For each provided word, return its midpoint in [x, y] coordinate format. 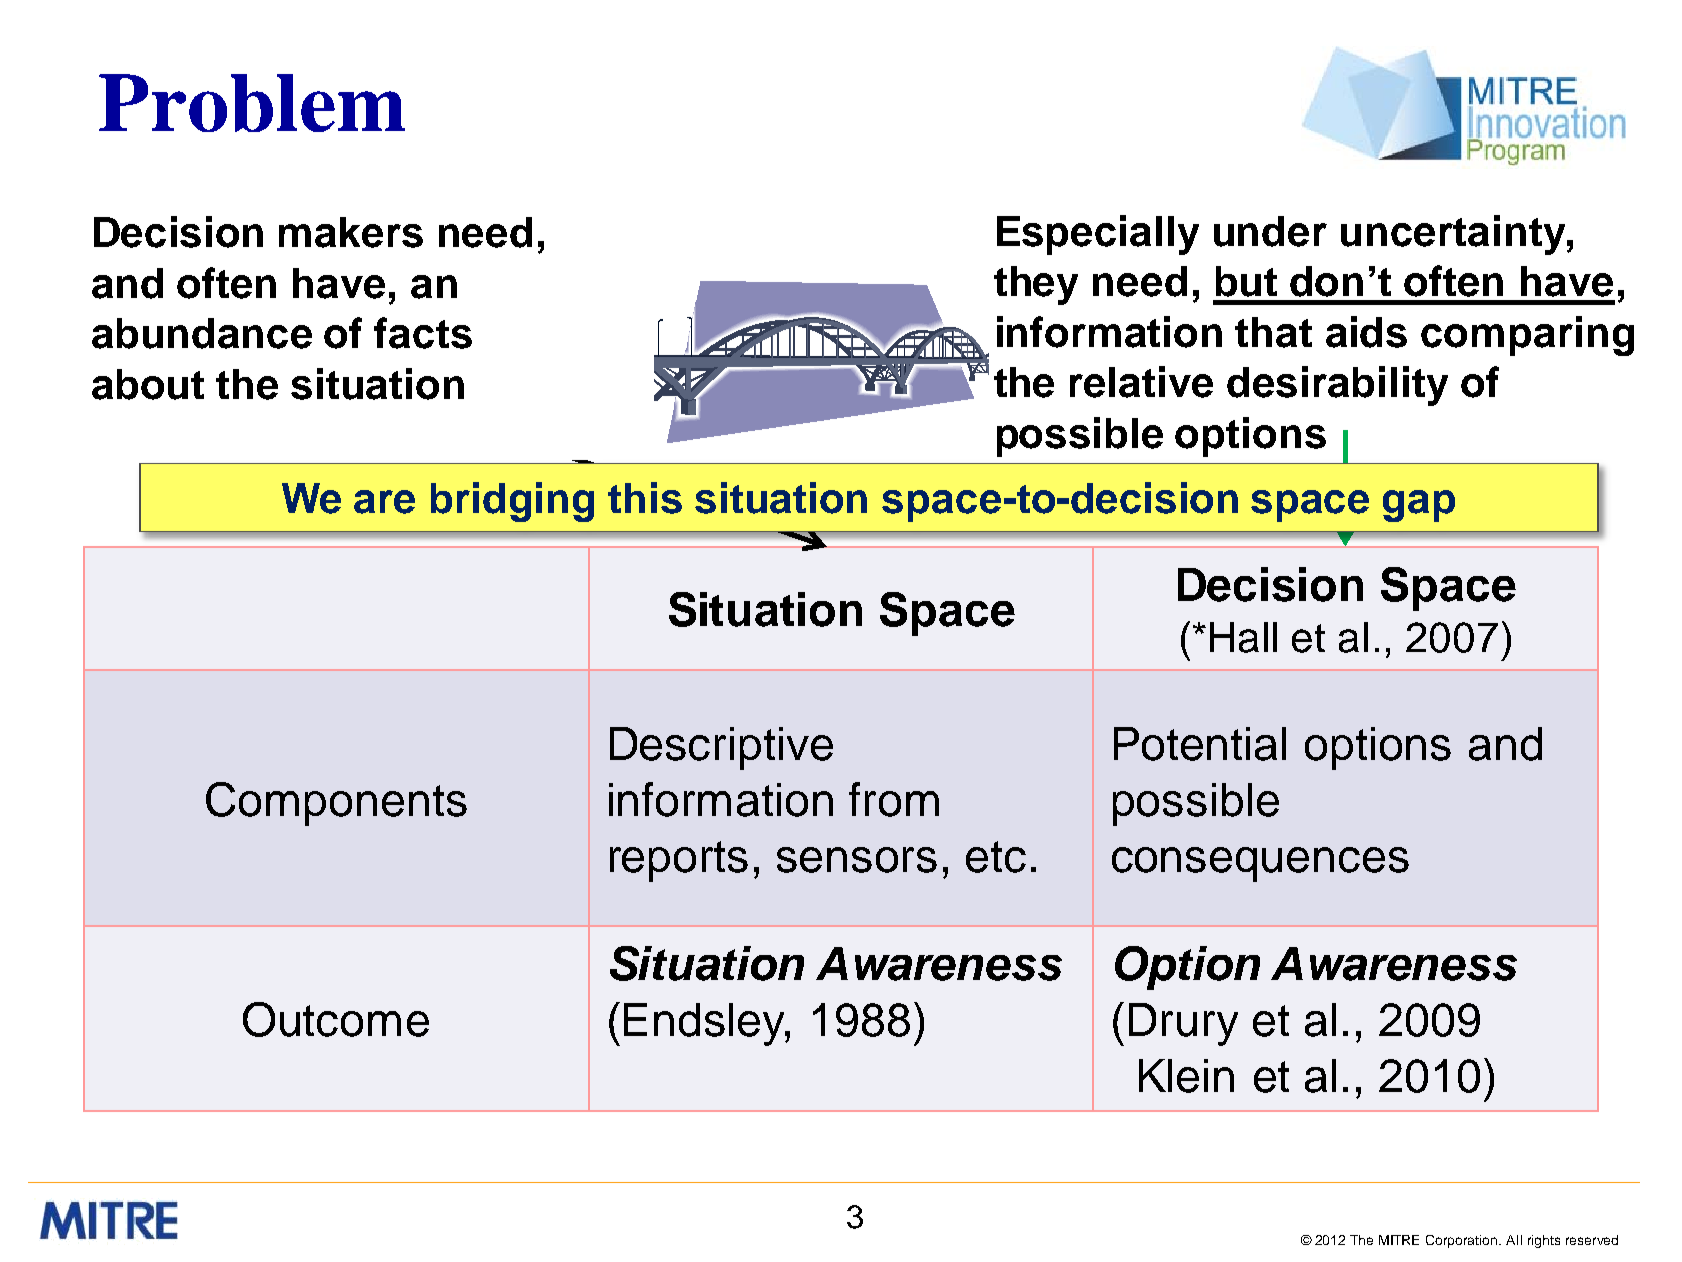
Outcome [336, 1019]
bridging [512, 502]
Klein [1186, 1076]
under [1270, 231]
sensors [857, 860]
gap [1419, 506]
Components [336, 804]
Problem [252, 103]
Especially [1098, 235]
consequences [1260, 864]
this [645, 498]
